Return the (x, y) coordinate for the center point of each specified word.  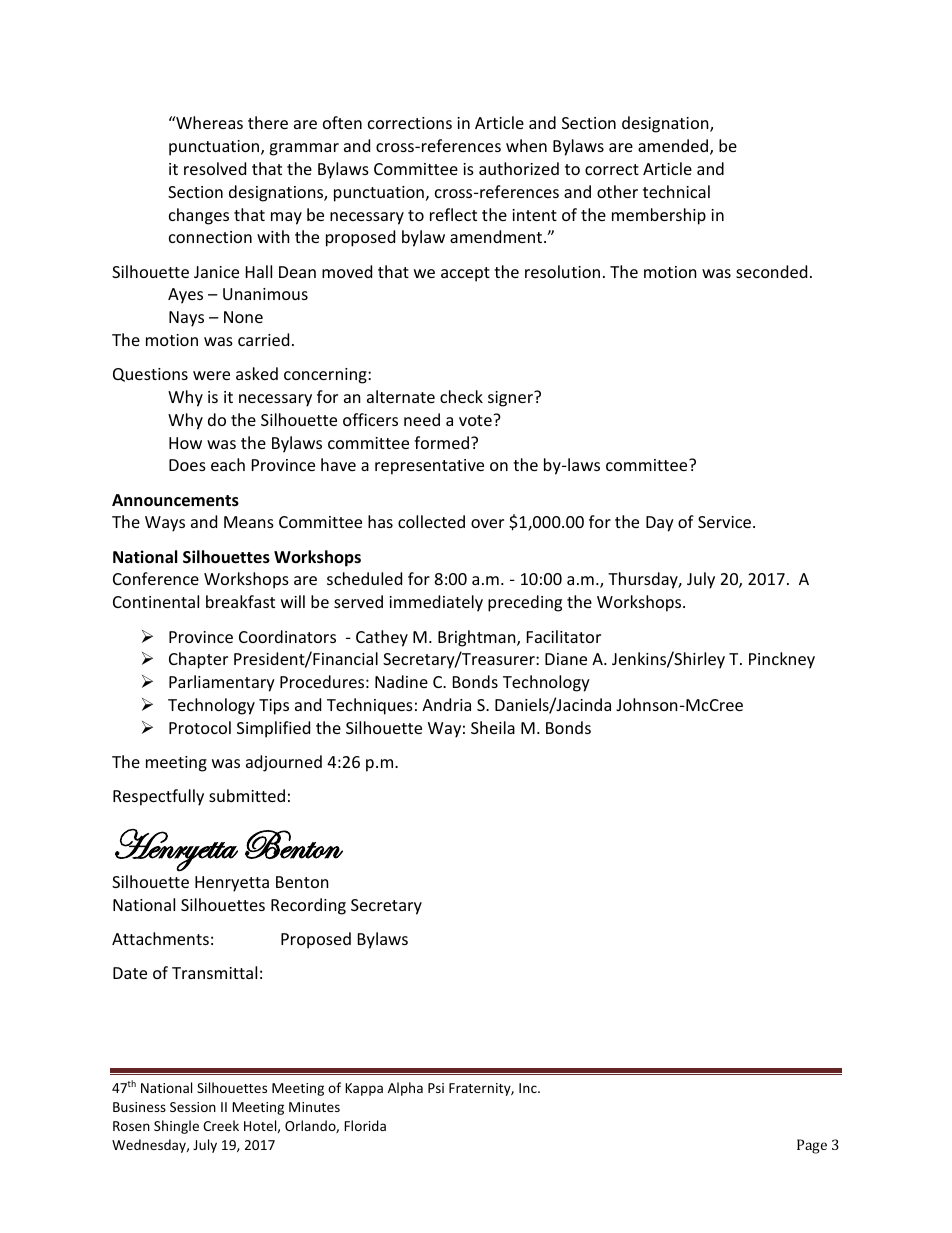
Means (249, 522)
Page (812, 1146)
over (487, 523)
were (211, 375)
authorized (519, 168)
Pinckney (782, 660)
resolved (215, 168)
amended (674, 147)
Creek (221, 1125)
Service (726, 522)
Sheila (493, 727)
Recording (308, 906)
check (461, 396)
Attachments (160, 938)
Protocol (200, 727)
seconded (771, 271)
